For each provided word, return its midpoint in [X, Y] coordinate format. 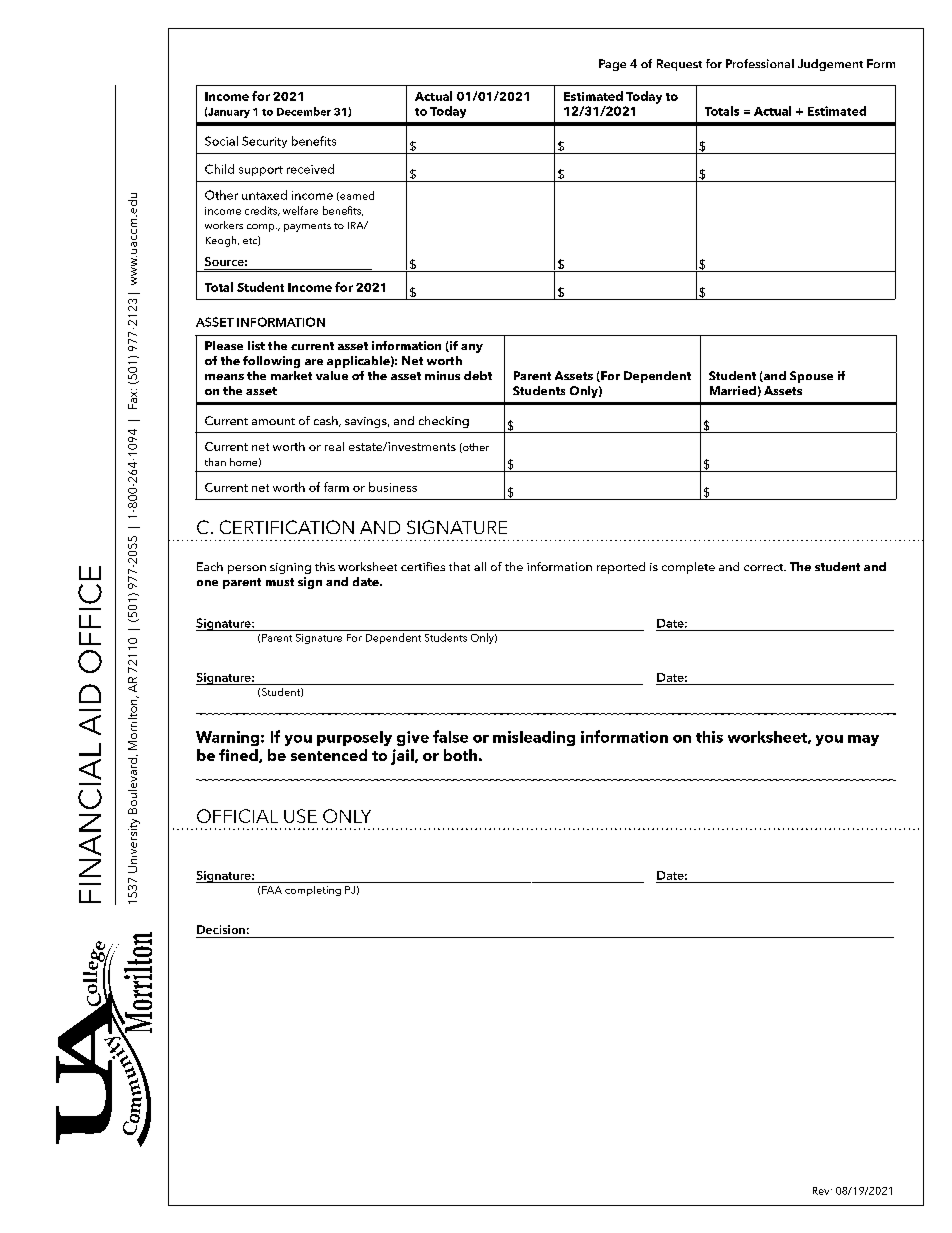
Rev [822, 1191]
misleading [534, 738]
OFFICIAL [237, 816]
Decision [221, 929]
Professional [760, 63]
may [863, 740]
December [304, 111]
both [460, 755]
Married [733, 390]
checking [444, 422]
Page [612, 65]
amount [273, 421]
